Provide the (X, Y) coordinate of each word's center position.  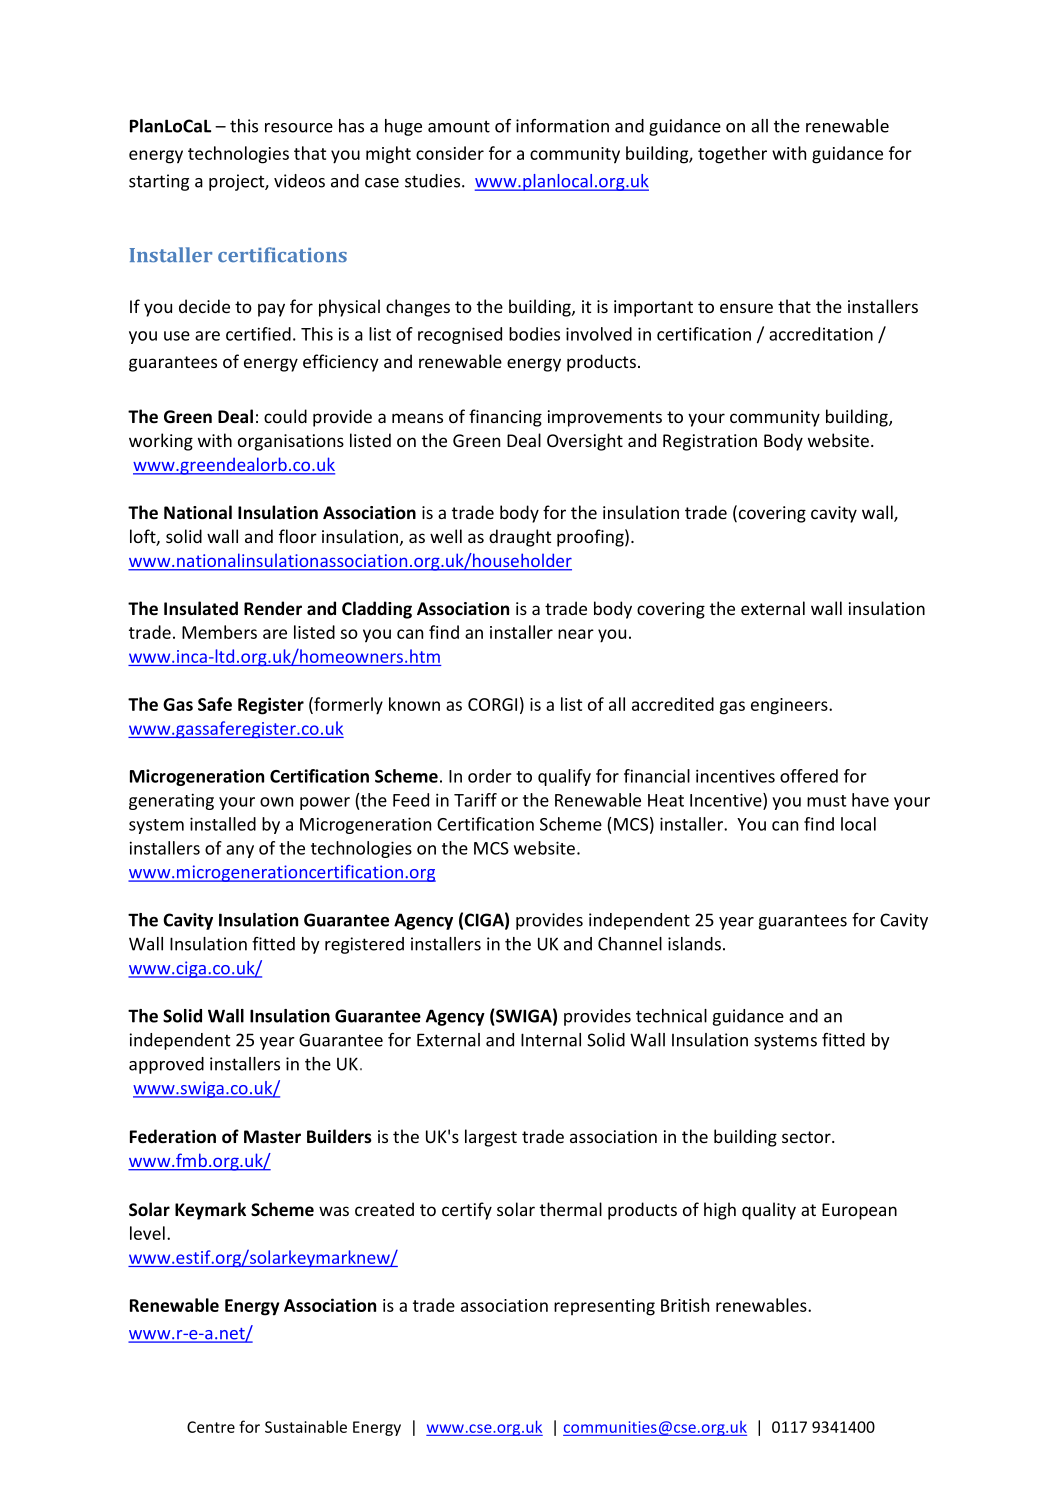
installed (223, 824)
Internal (551, 1040)
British (685, 1305)
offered (809, 776)
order (490, 776)
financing (505, 418)
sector (807, 1137)
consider (450, 153)
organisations (291, 442)
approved (166, 1065)
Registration (710, 442)
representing (604, 1307)
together (732, 155)
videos (299, 181)
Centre (211, 1427)
